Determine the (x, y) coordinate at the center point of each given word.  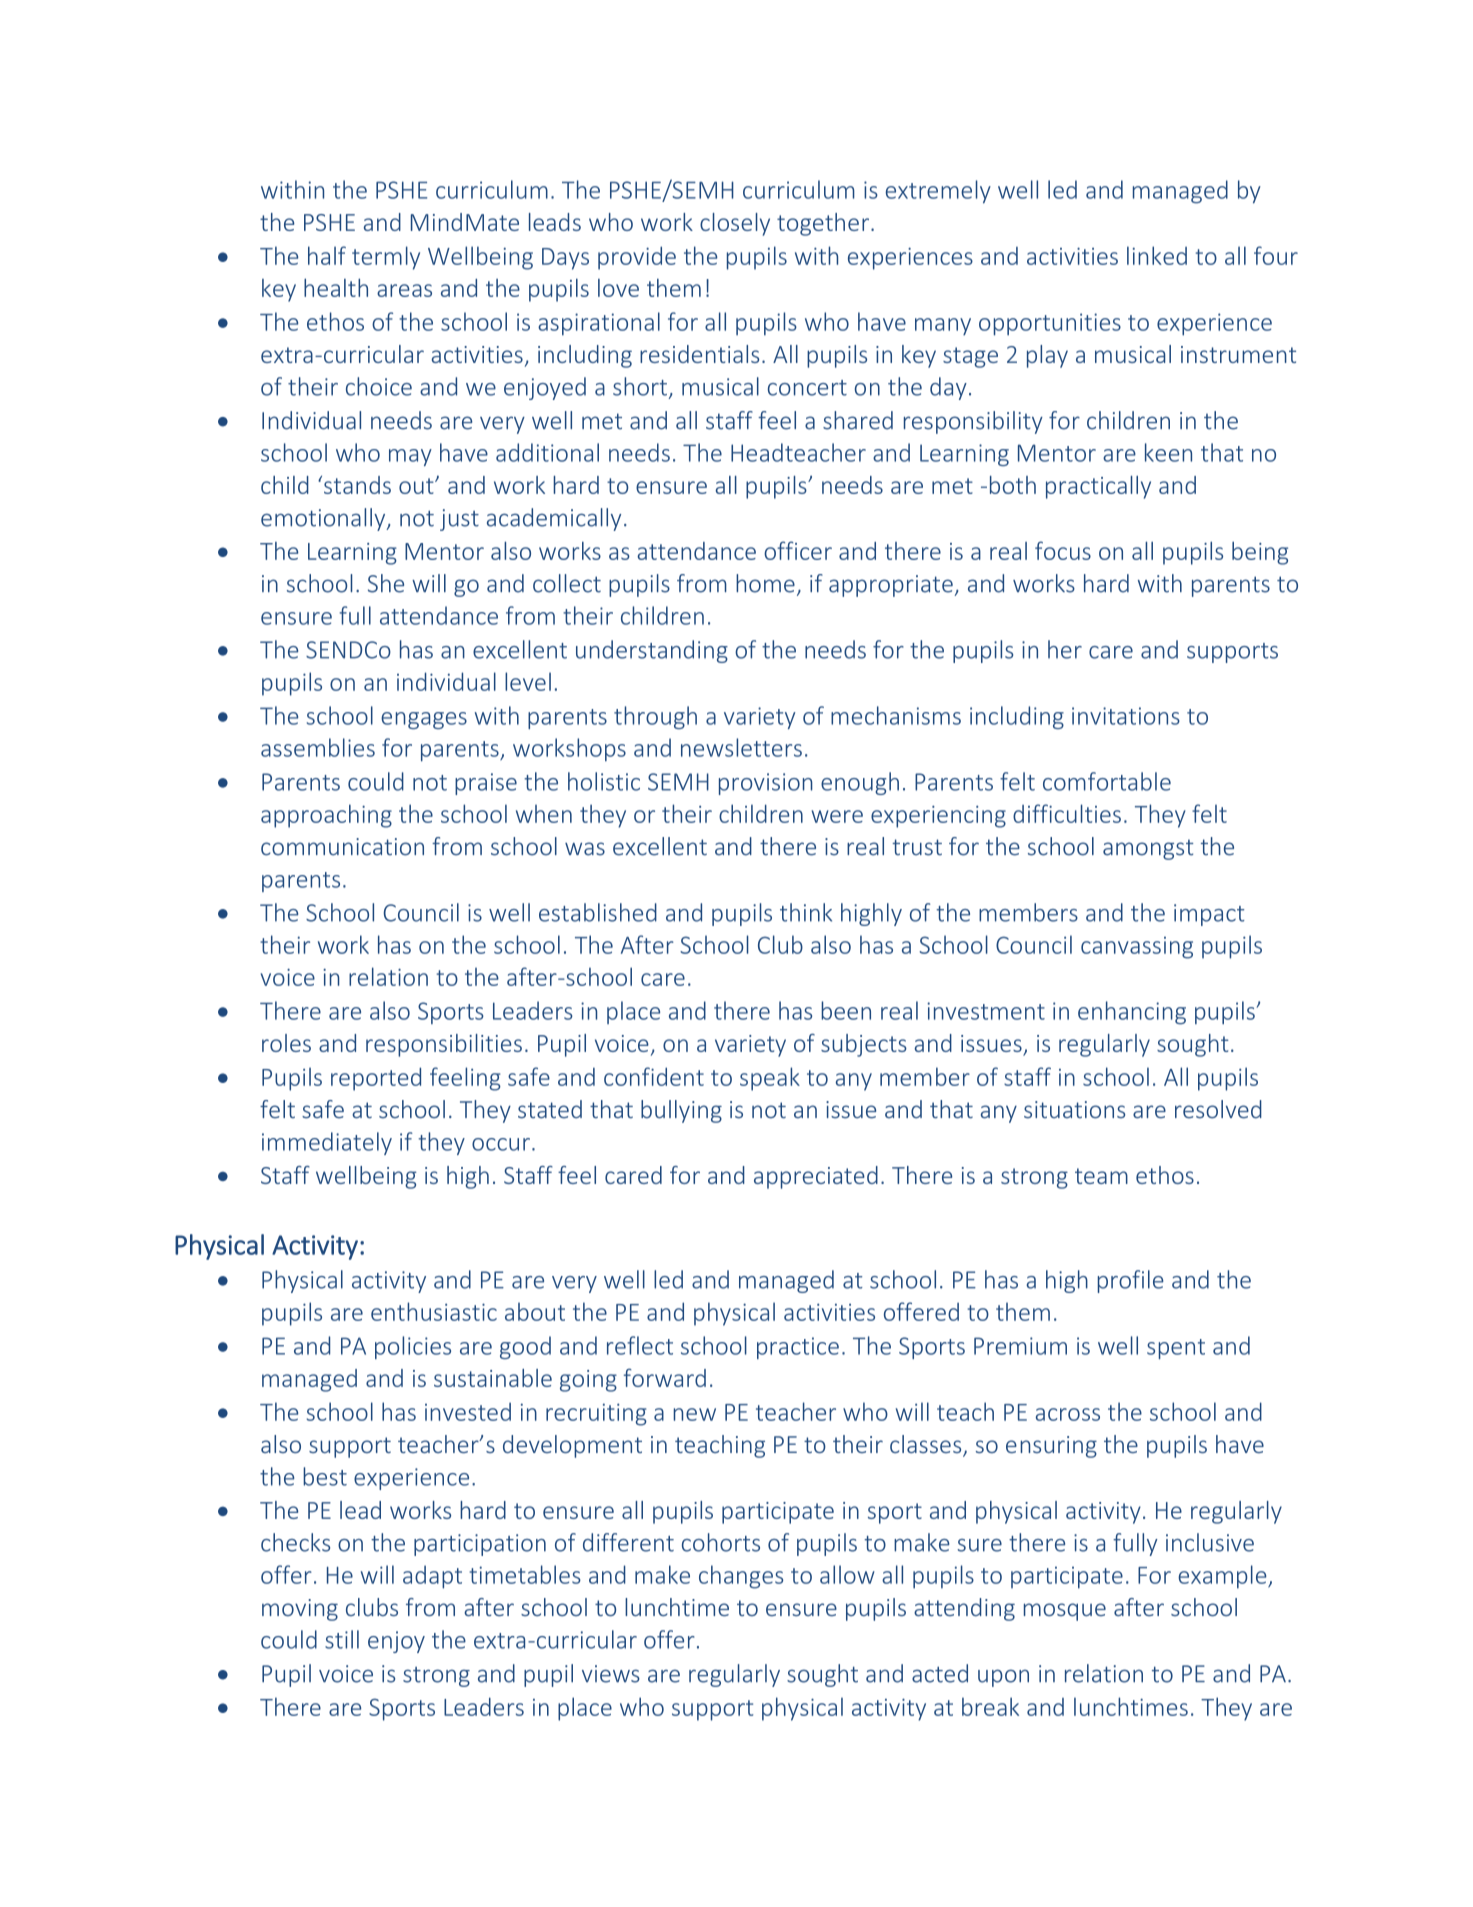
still (342, 1639)
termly (386, 258)
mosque (1065, 1612)
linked (1157, 255)
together (824, 224)
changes (741, 1577)
